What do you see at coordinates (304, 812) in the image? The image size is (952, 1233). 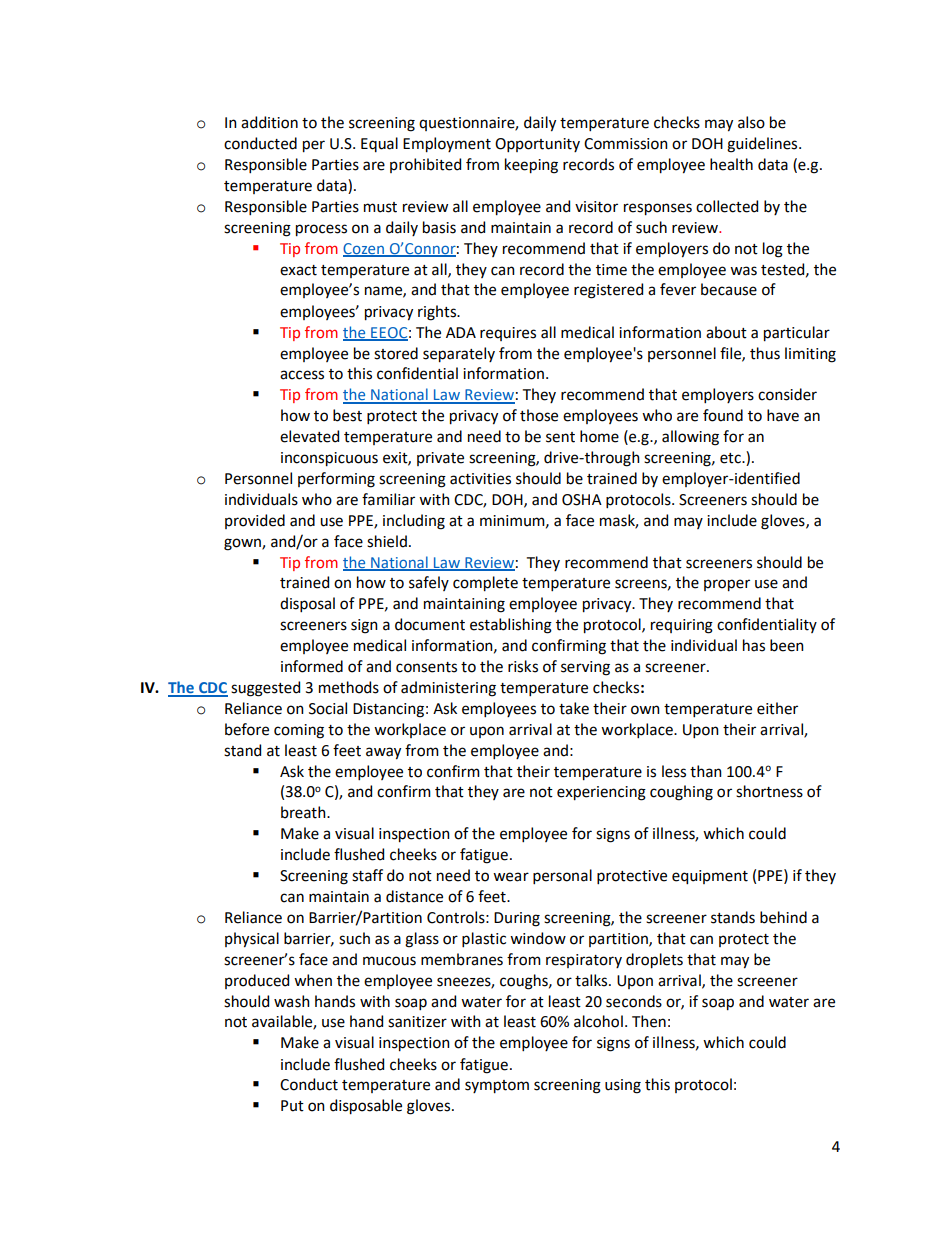 I see `breath` at bounding box center [304, 812].
